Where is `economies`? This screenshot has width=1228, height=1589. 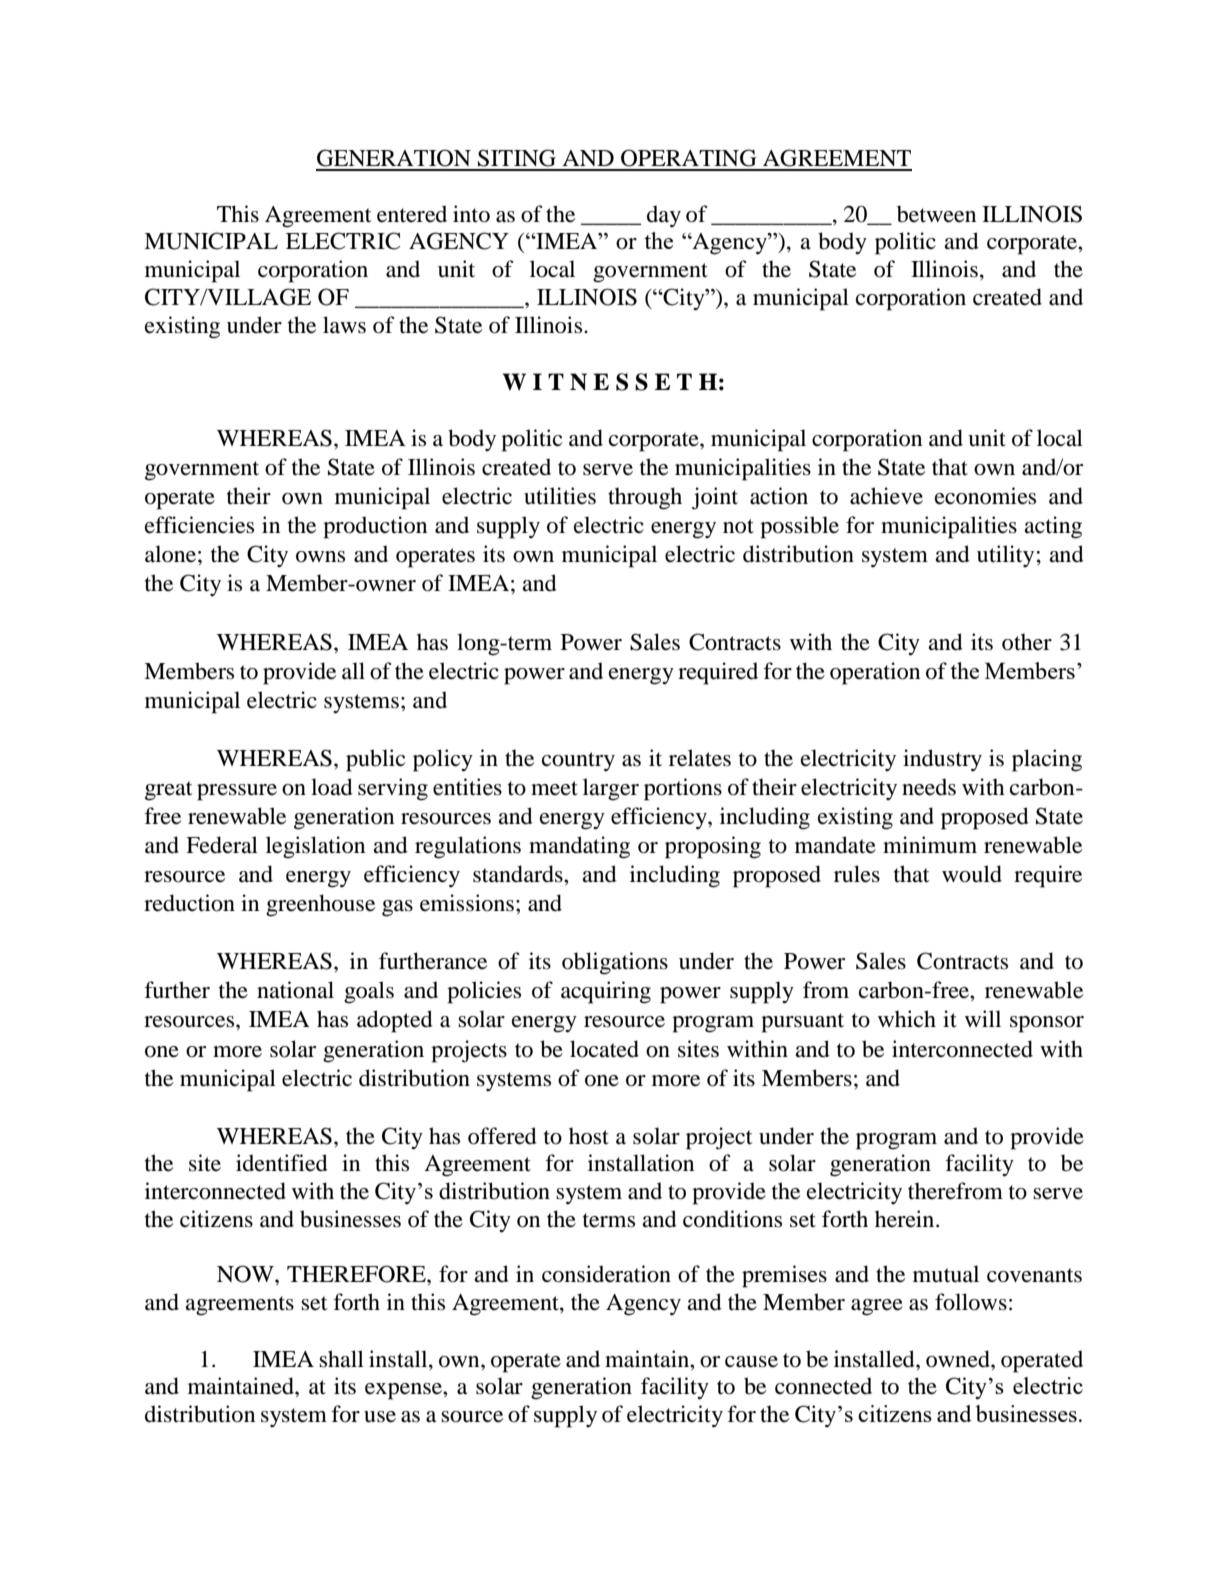
economies is located at coordinates (985, 496).
